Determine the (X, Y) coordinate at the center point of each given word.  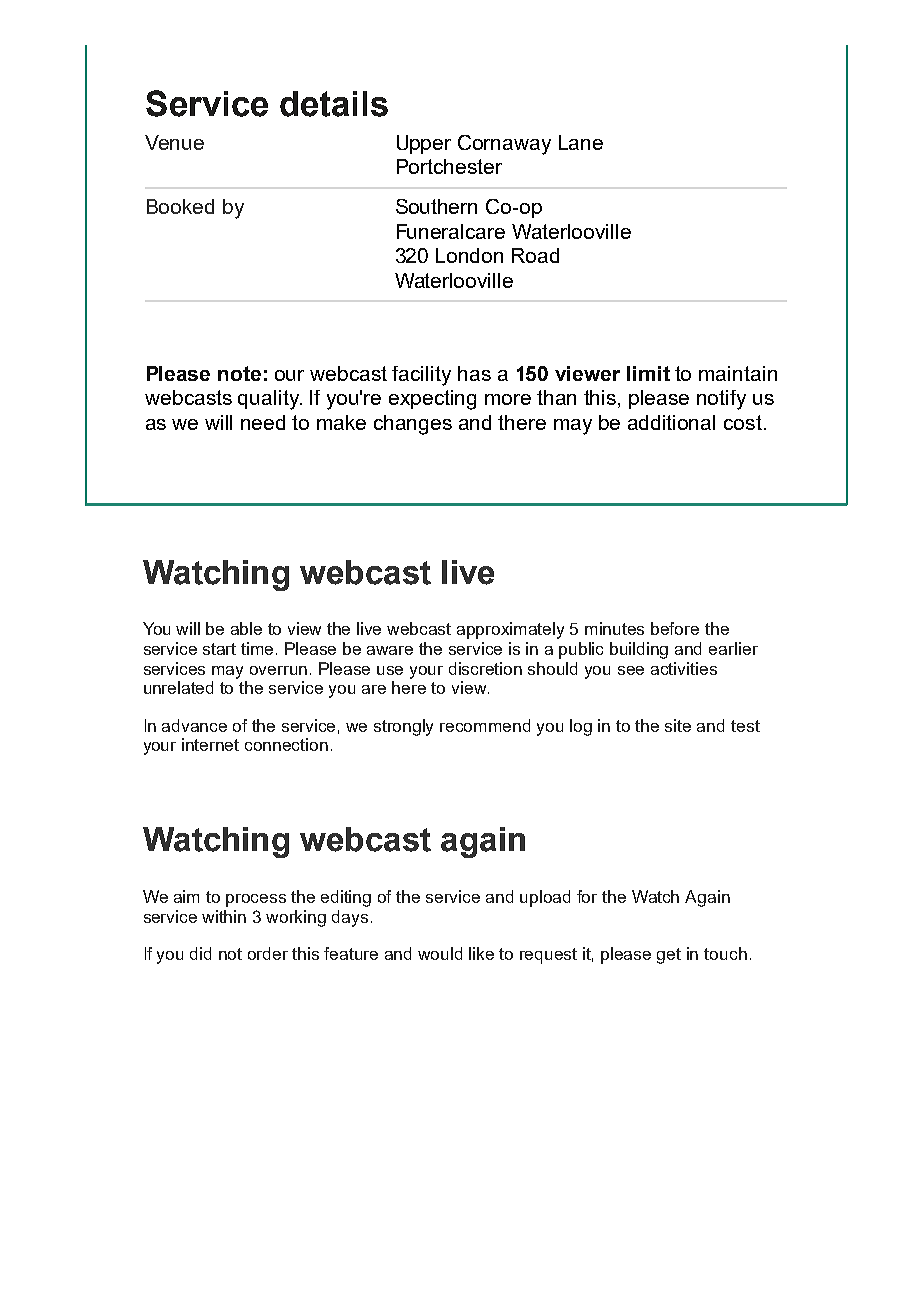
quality (269, 400)
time (259, 648)
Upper (424, 144)
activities (684, 668)
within (224, 916)
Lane (581, 142)
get (669, 956)
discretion (485, 668)
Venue (174, 142)
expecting (432, 400)
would (440, 953)
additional (671, 422)
